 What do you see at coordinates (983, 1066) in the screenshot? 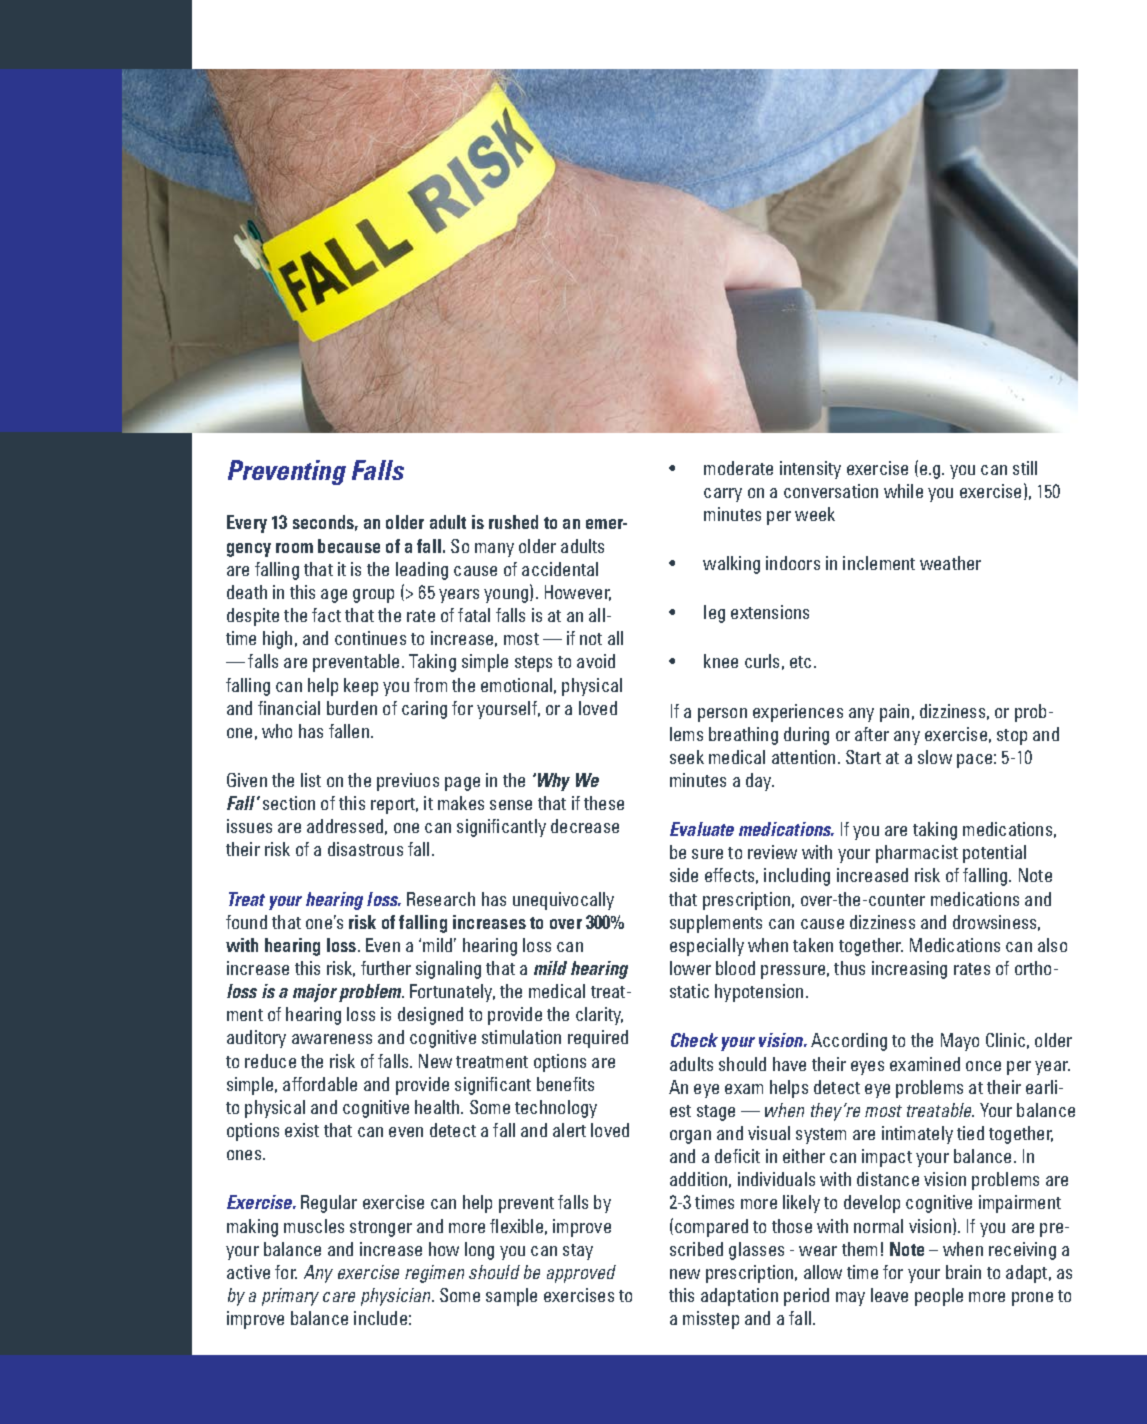
I see `once` at bounding box center [983, 1066].
